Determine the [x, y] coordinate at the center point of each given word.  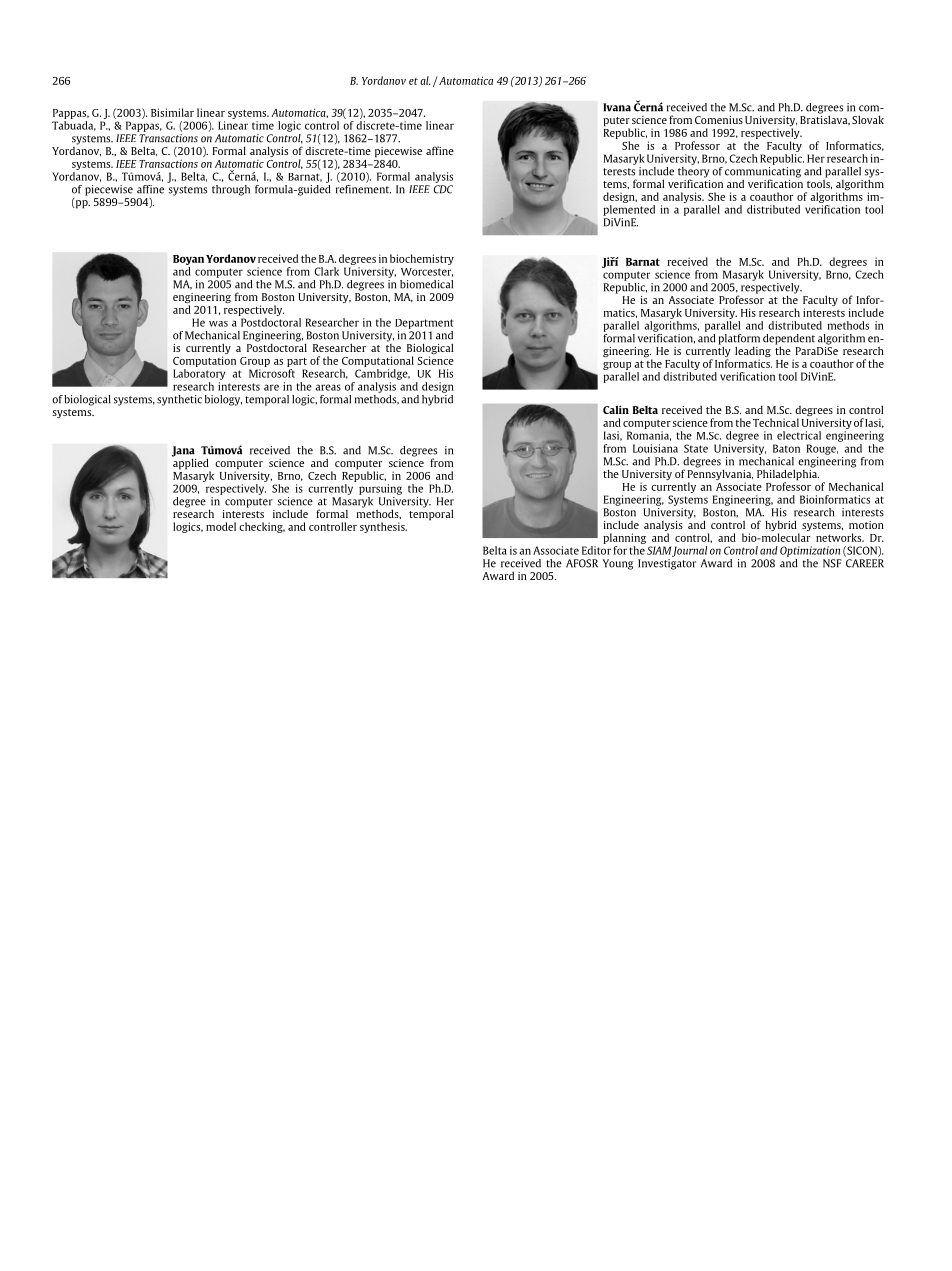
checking [262, 527]
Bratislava [825, 119]
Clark [326, 271]
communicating [763, 172]
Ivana [617, 107]
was [218, 324]
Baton [786, 448]
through [231, 190]
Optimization [810, 551]
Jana [183, 452]
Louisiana [655, 448]
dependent [789, 340]
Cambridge [382, 374]
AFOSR [582, 563]
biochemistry [422, 259]
